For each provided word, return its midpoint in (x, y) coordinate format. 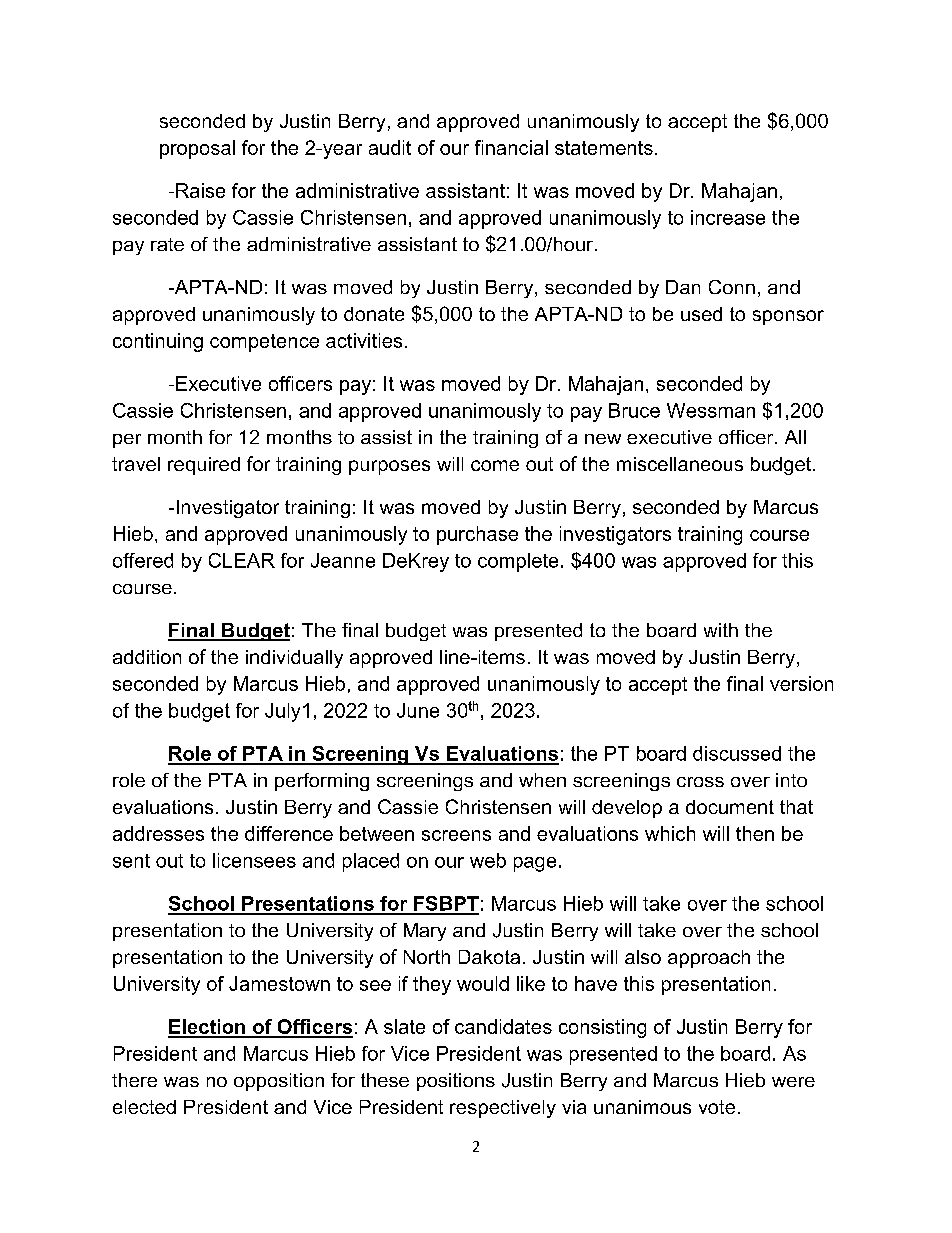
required (204, 466)
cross (700, 782)
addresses (158, 833)
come (495, 465)
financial (511, 147)
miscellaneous (680, 464)
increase (728, 217)
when (542, 780)
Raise (200, 190)
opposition (279, 1082)
